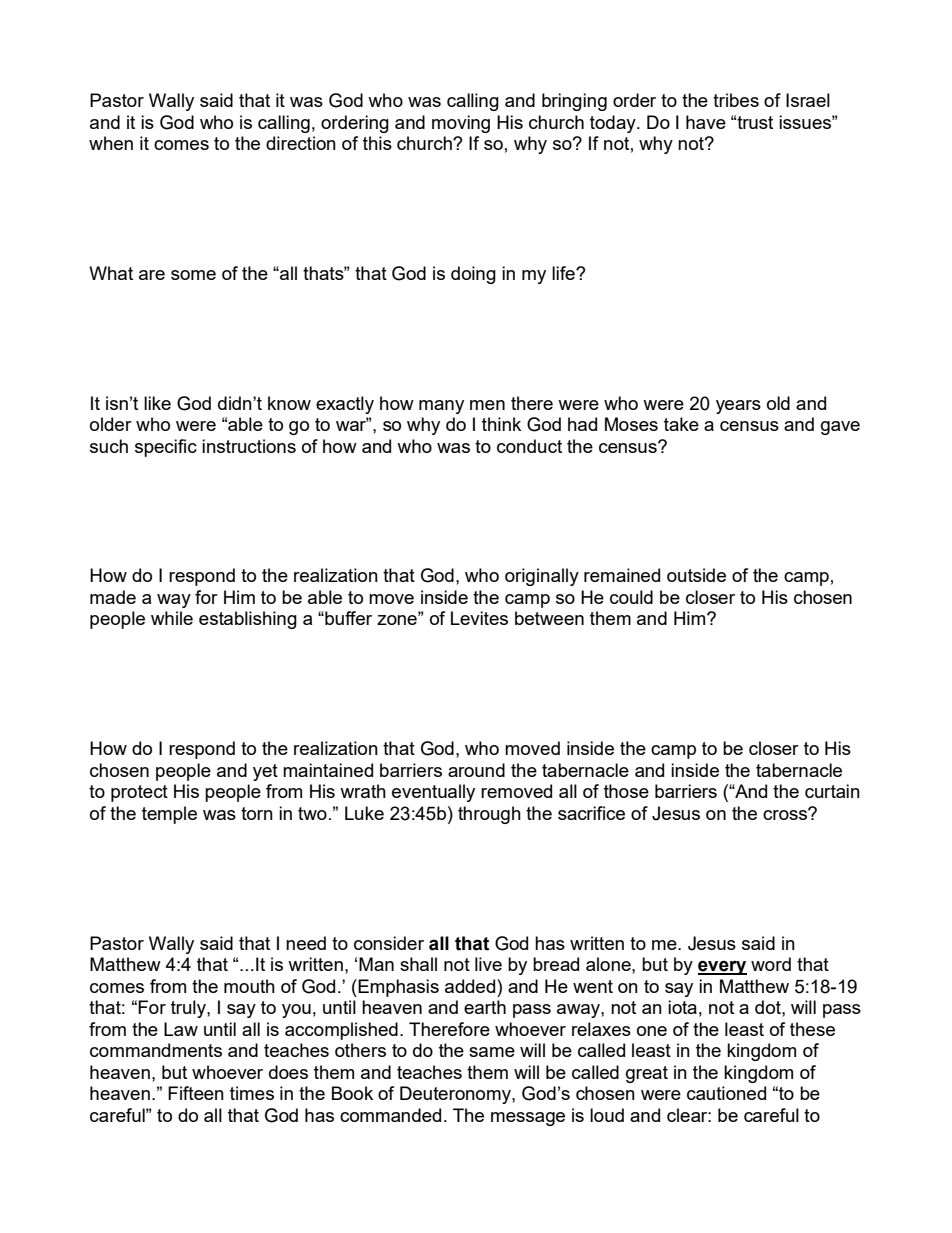  Describe the element at coordinates (196, 1093) in the image. I see `Fifteen` at that location.
